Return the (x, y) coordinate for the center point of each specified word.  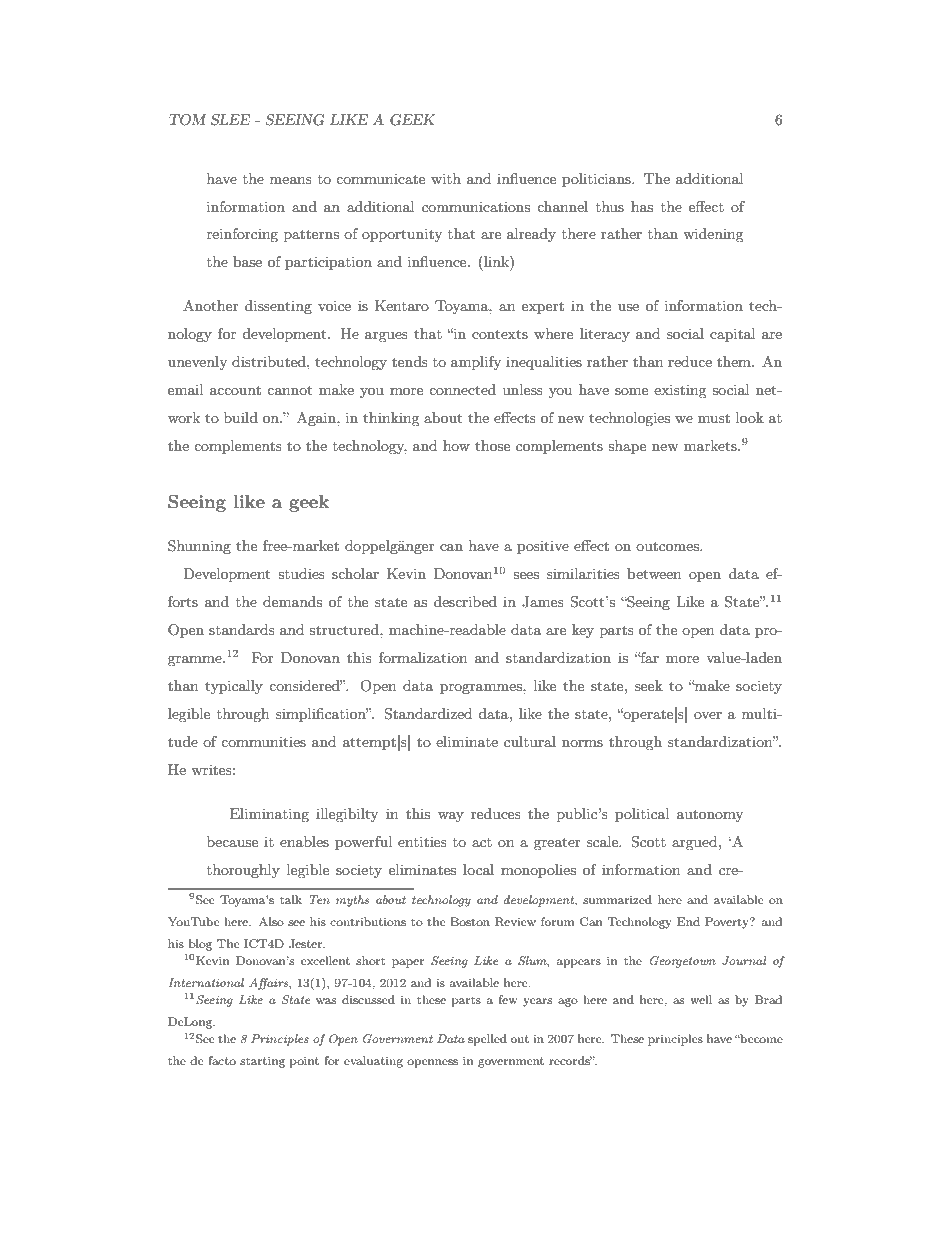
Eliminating (269, 815)
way (451, 817)
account (235, 390)
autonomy (710, 816)
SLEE (230, 120)
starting (262, 1062)
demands (292, 601)
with (446, 178)
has (642, 206)
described (465, 601)
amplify (476, 363)
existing (680, 391)
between (654, 573)
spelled (487, 1040)
